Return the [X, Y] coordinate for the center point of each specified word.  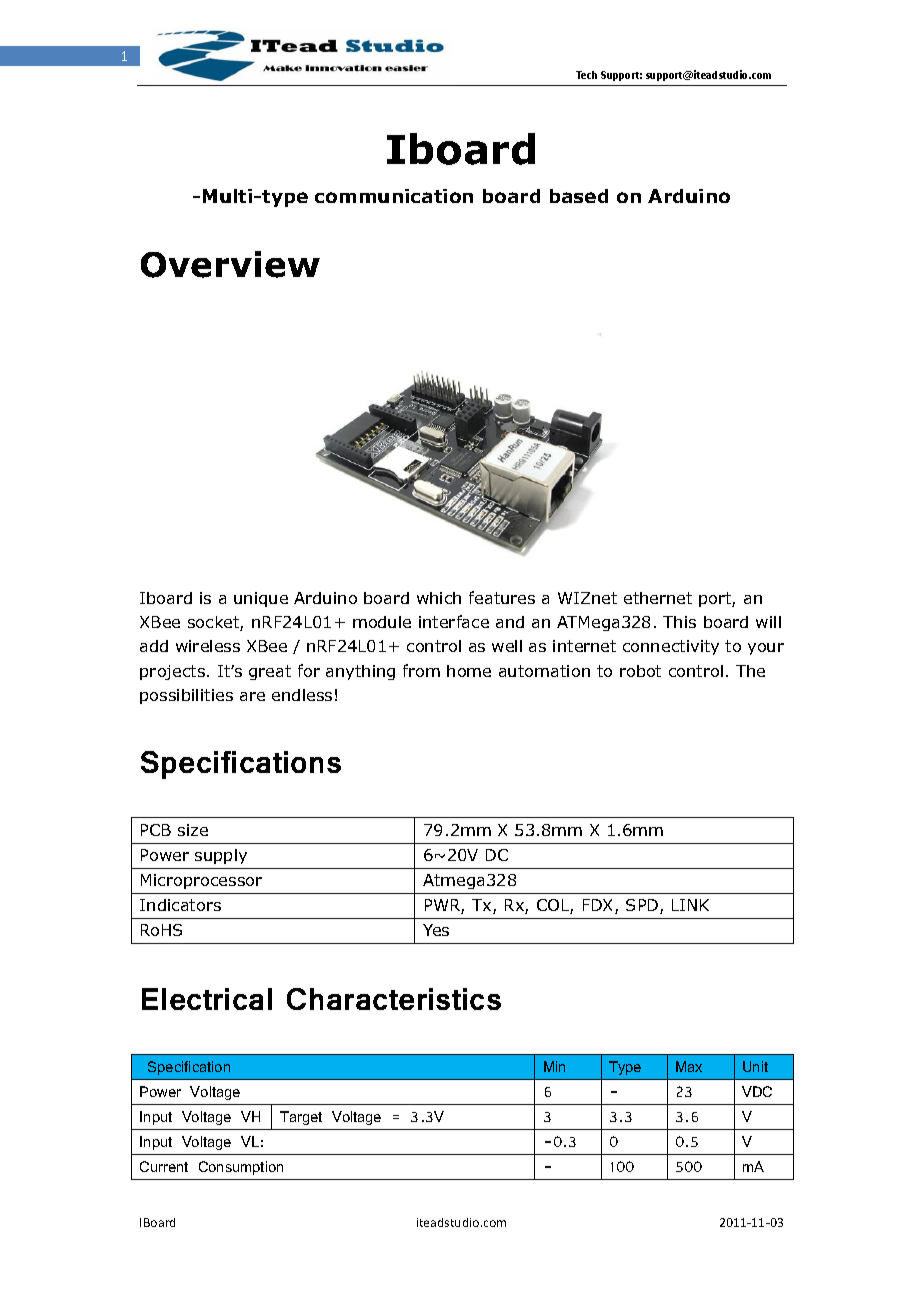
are [252, 696]
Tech [586, 75]
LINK [690, 905]
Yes [436, 930]
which [439, 598]
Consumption [241, 1168]
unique [261, 599]
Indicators [180, 905]
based [579, 196]
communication [394, 196]
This [679, 622]
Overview [230, 264]
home [469, 671]
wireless [208, 646]
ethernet [658, 598]
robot [640, 671]
